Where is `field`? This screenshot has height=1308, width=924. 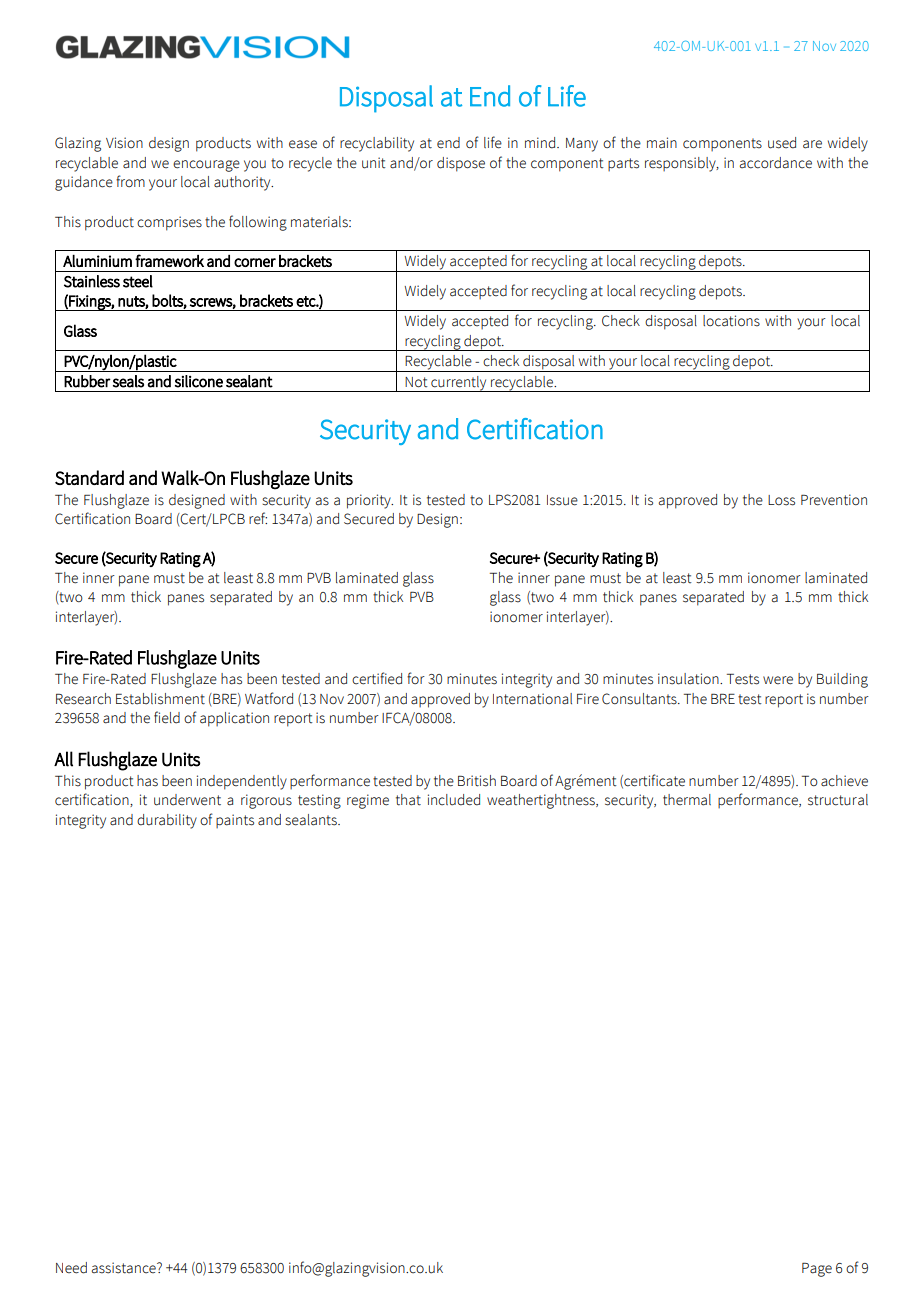
field is located at coordinates (167, 717).
